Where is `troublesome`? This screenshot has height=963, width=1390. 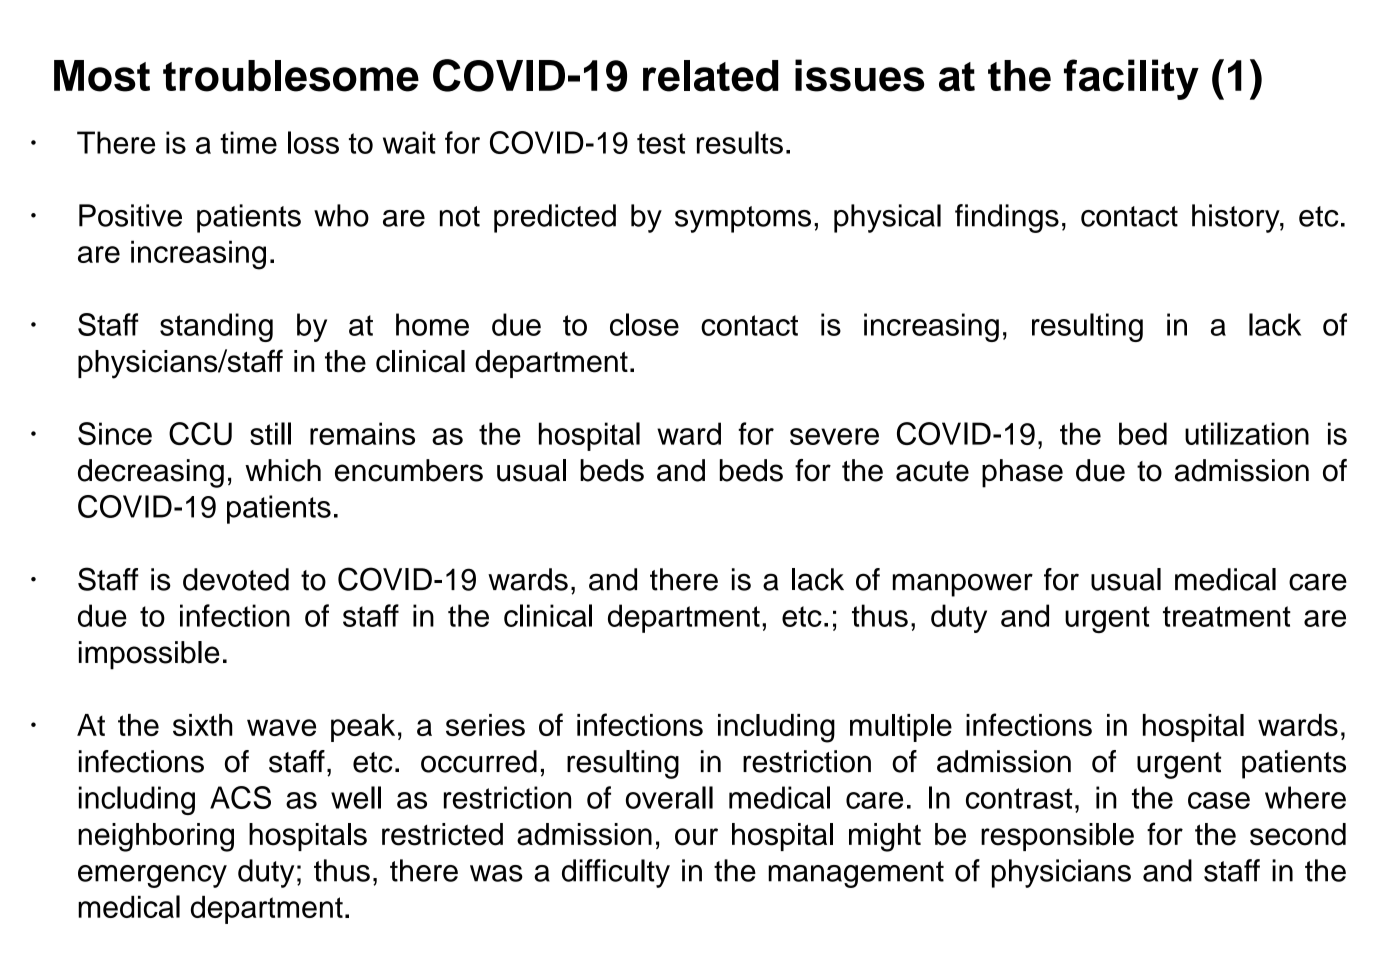 troublesome is located at coordinates (291, 76).
